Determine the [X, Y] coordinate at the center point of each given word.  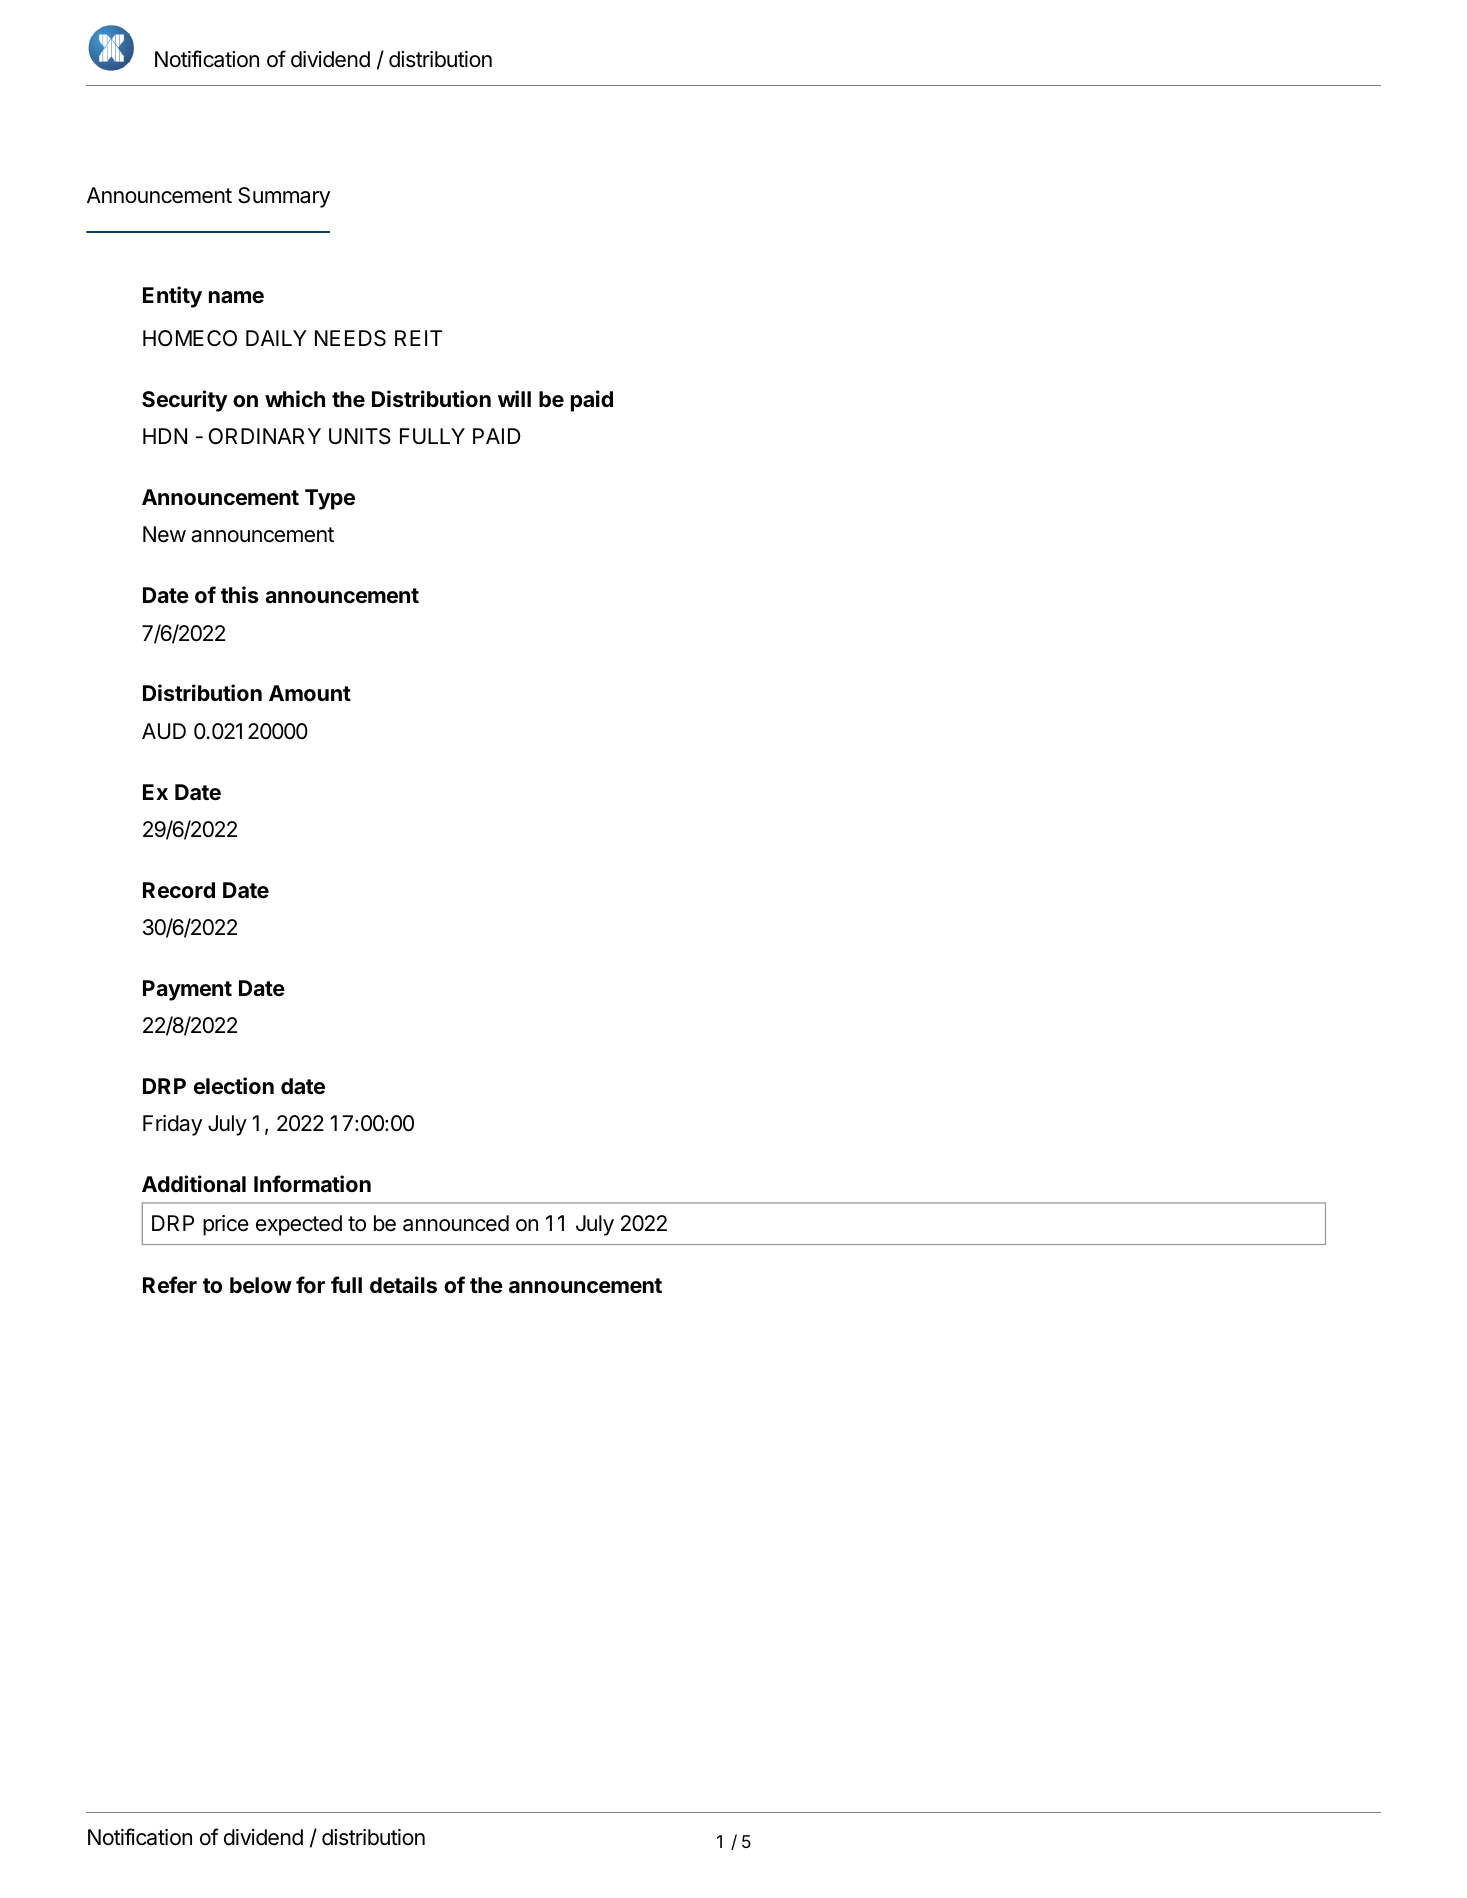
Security [185, 401]
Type [330, 499]
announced [456, 1223]
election [234, 1085]
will [514, 398]
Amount [310, 693]
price [226, 1225]
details [403, 1285]
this [240, 594]
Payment [187, 990]
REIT [418, 338]
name [236, 297]
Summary [284, 197]
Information [312, 1183]
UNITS [360, 436]
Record [179, 890]
